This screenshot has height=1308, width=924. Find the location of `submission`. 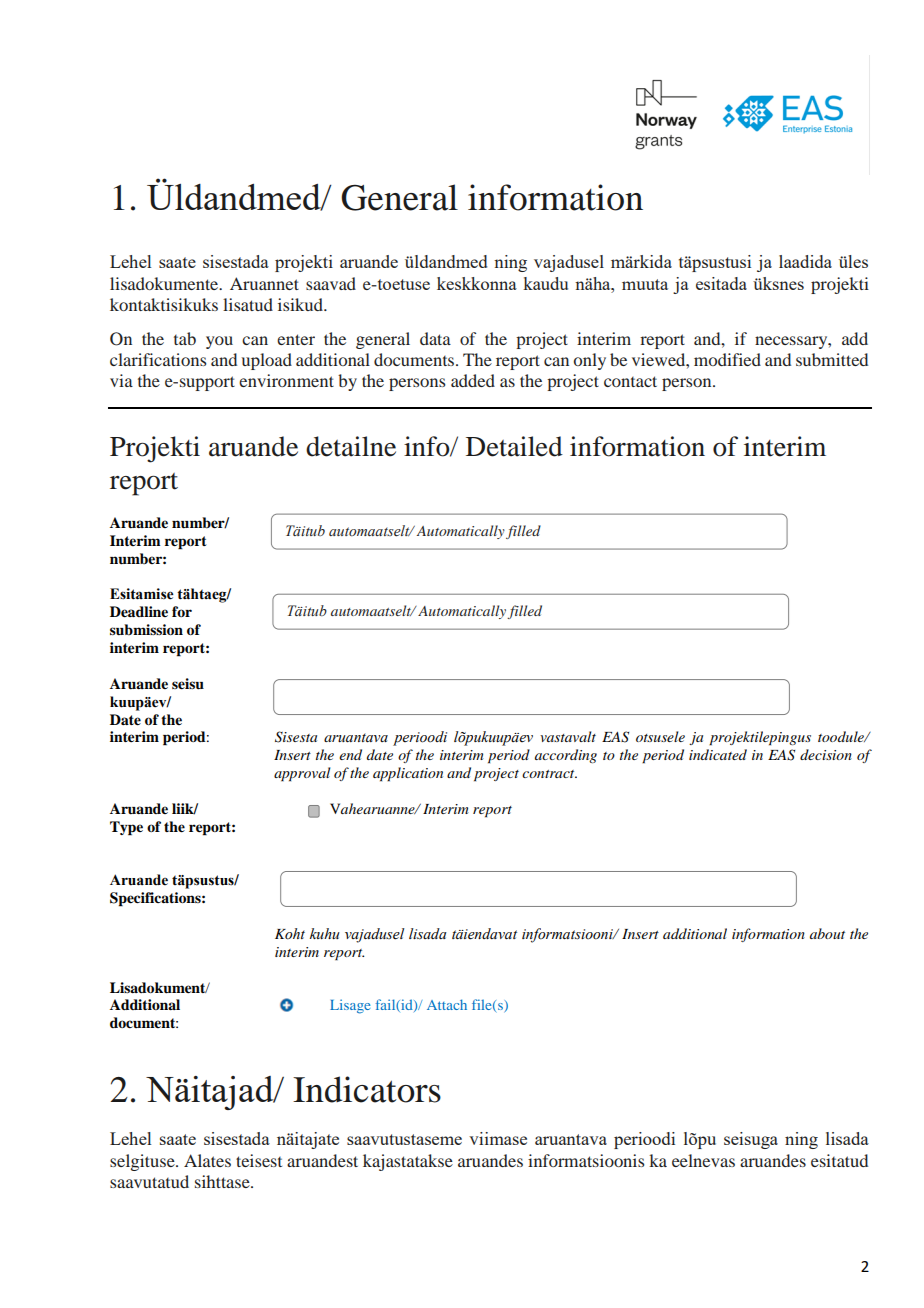

submission is located at coordinates (146, 630).
